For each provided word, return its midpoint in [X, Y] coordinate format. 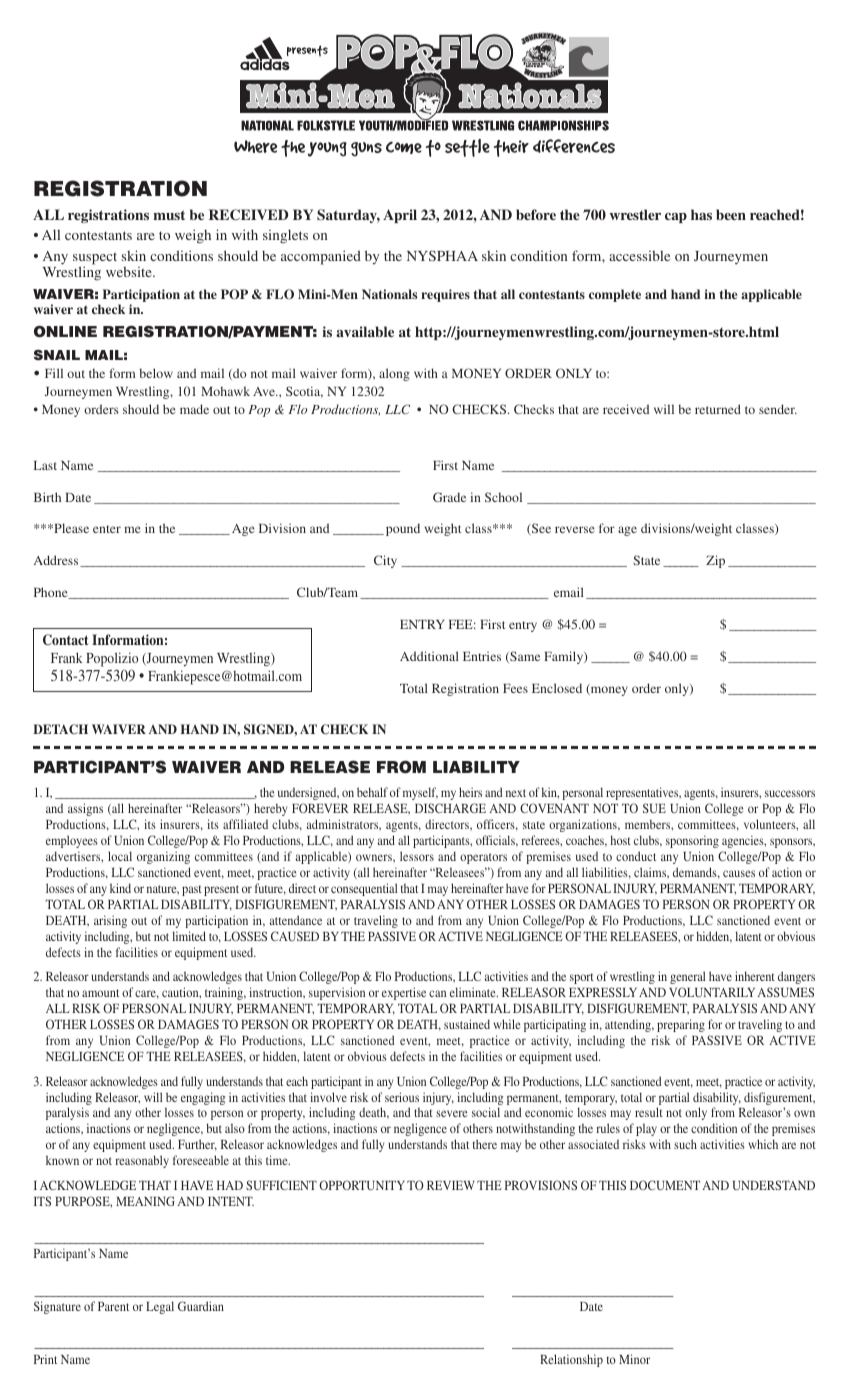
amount [100, 993]
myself [420, 793]
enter [107, 529]
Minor [634, 1359]
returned [718, 409]
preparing [681, 1025]
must [169, 215]
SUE [654, 808]
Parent [113, 1306]
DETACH [60, 729]
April [400, 216]
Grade [449, 497]
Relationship [571, 1360]
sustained [467, 1024]
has [701, 214]
